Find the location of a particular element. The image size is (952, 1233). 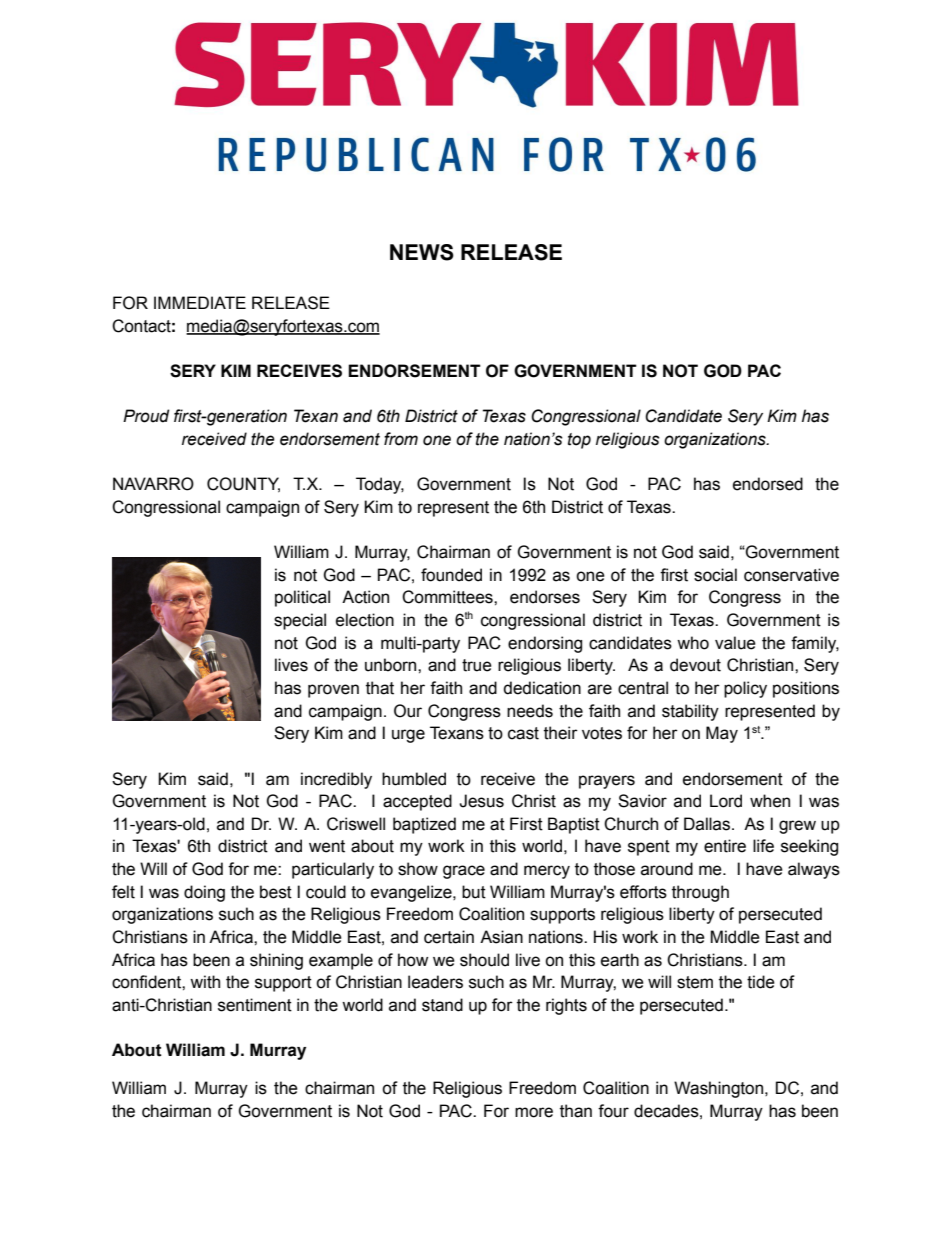

sentiment is located at coordinates (255, 1005).
